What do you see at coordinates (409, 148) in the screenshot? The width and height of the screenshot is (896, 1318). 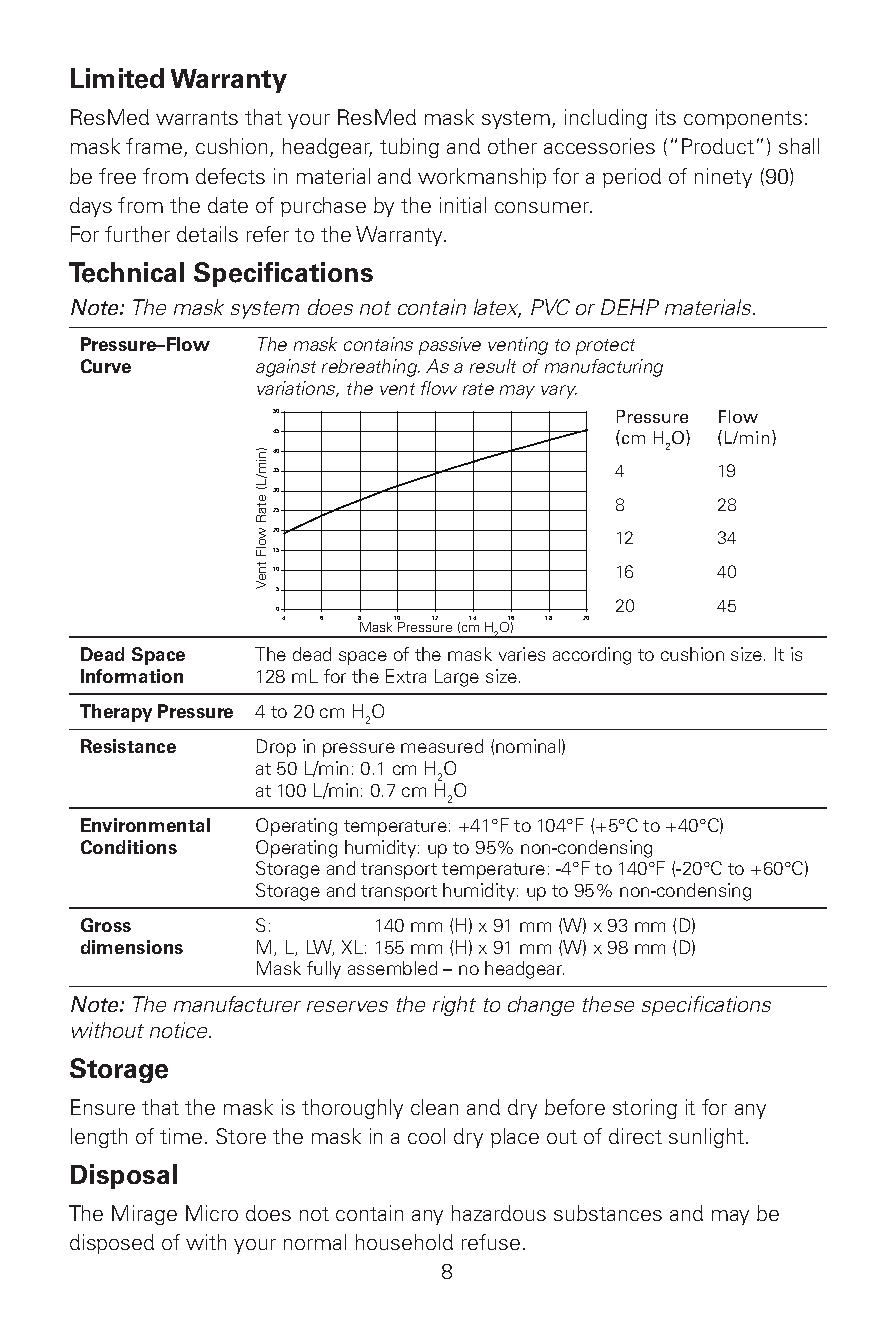 I see `tubing` at bounding box center [409, 148].
